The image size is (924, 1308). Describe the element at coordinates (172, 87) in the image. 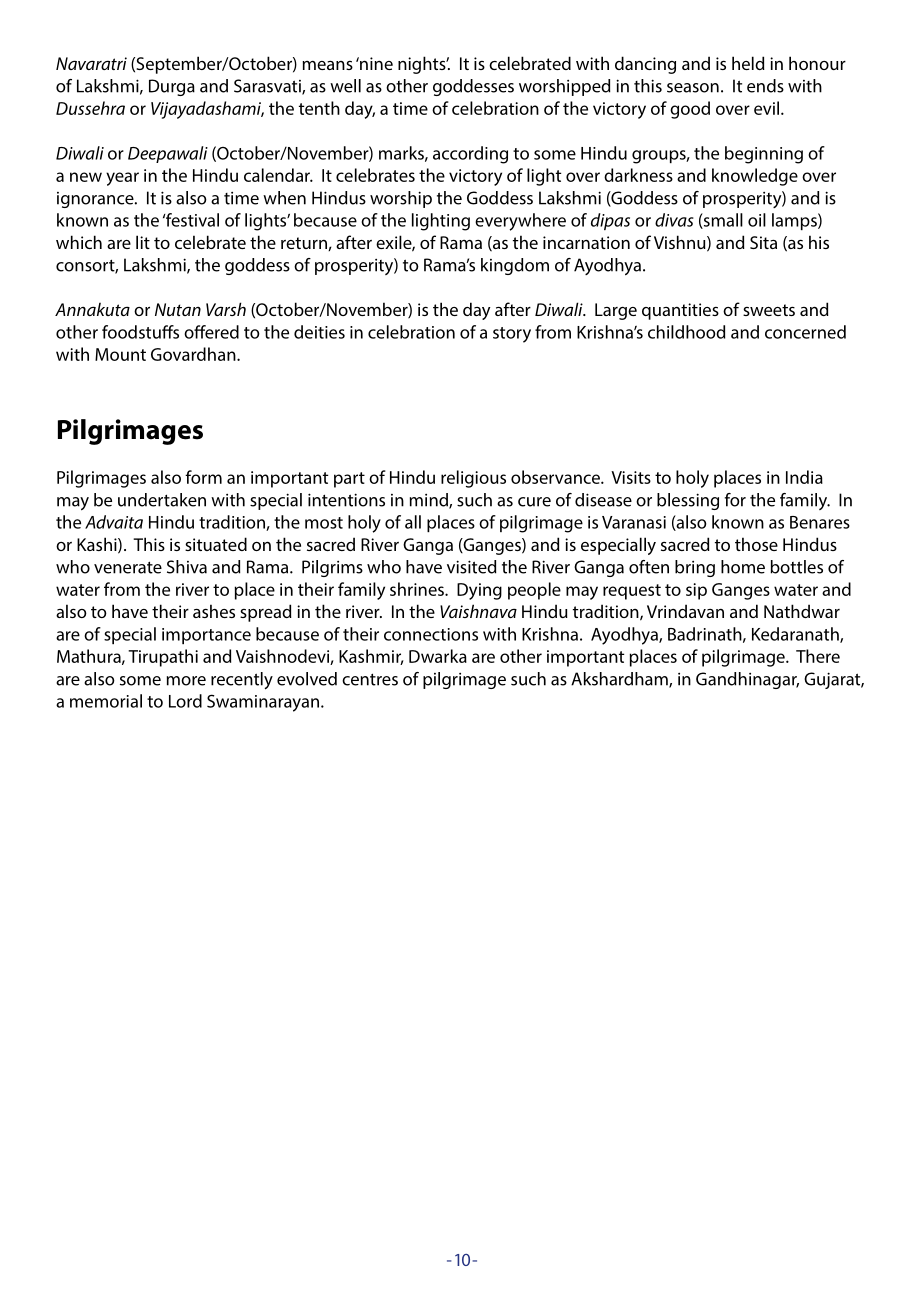

I see `Durga` at that location.
